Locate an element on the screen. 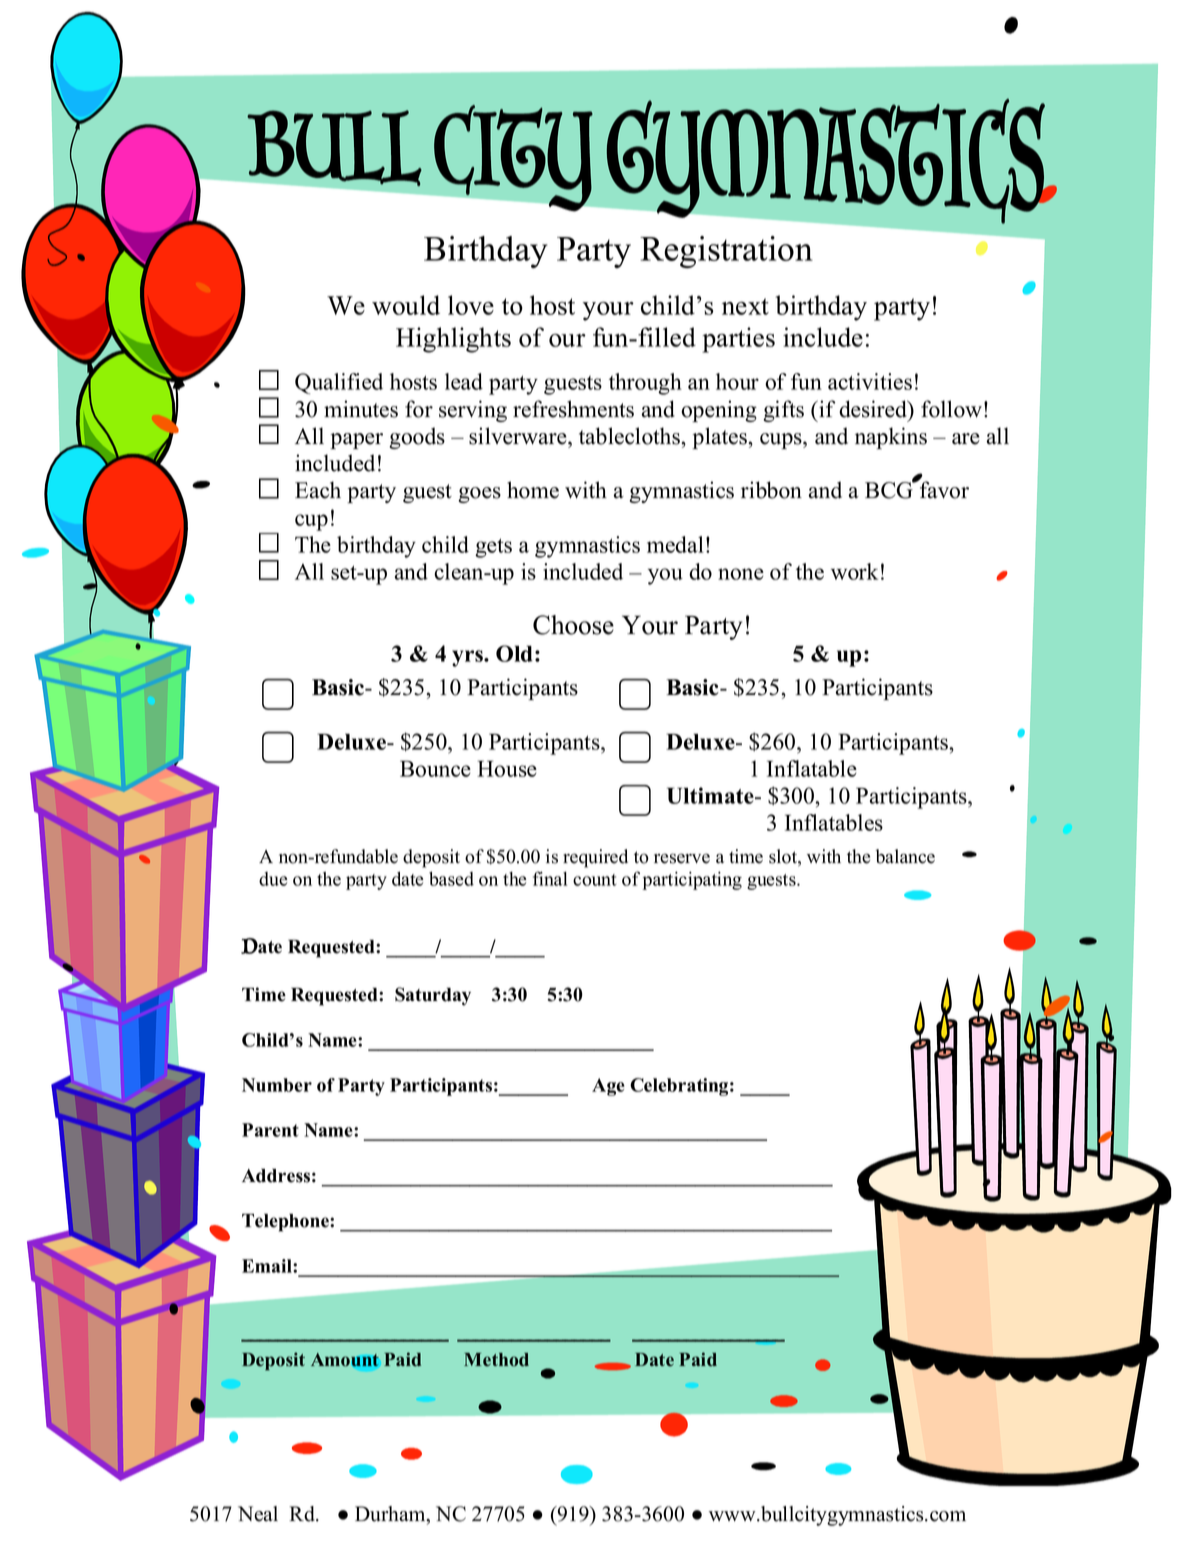  would is located at coordinates (406, 305).
